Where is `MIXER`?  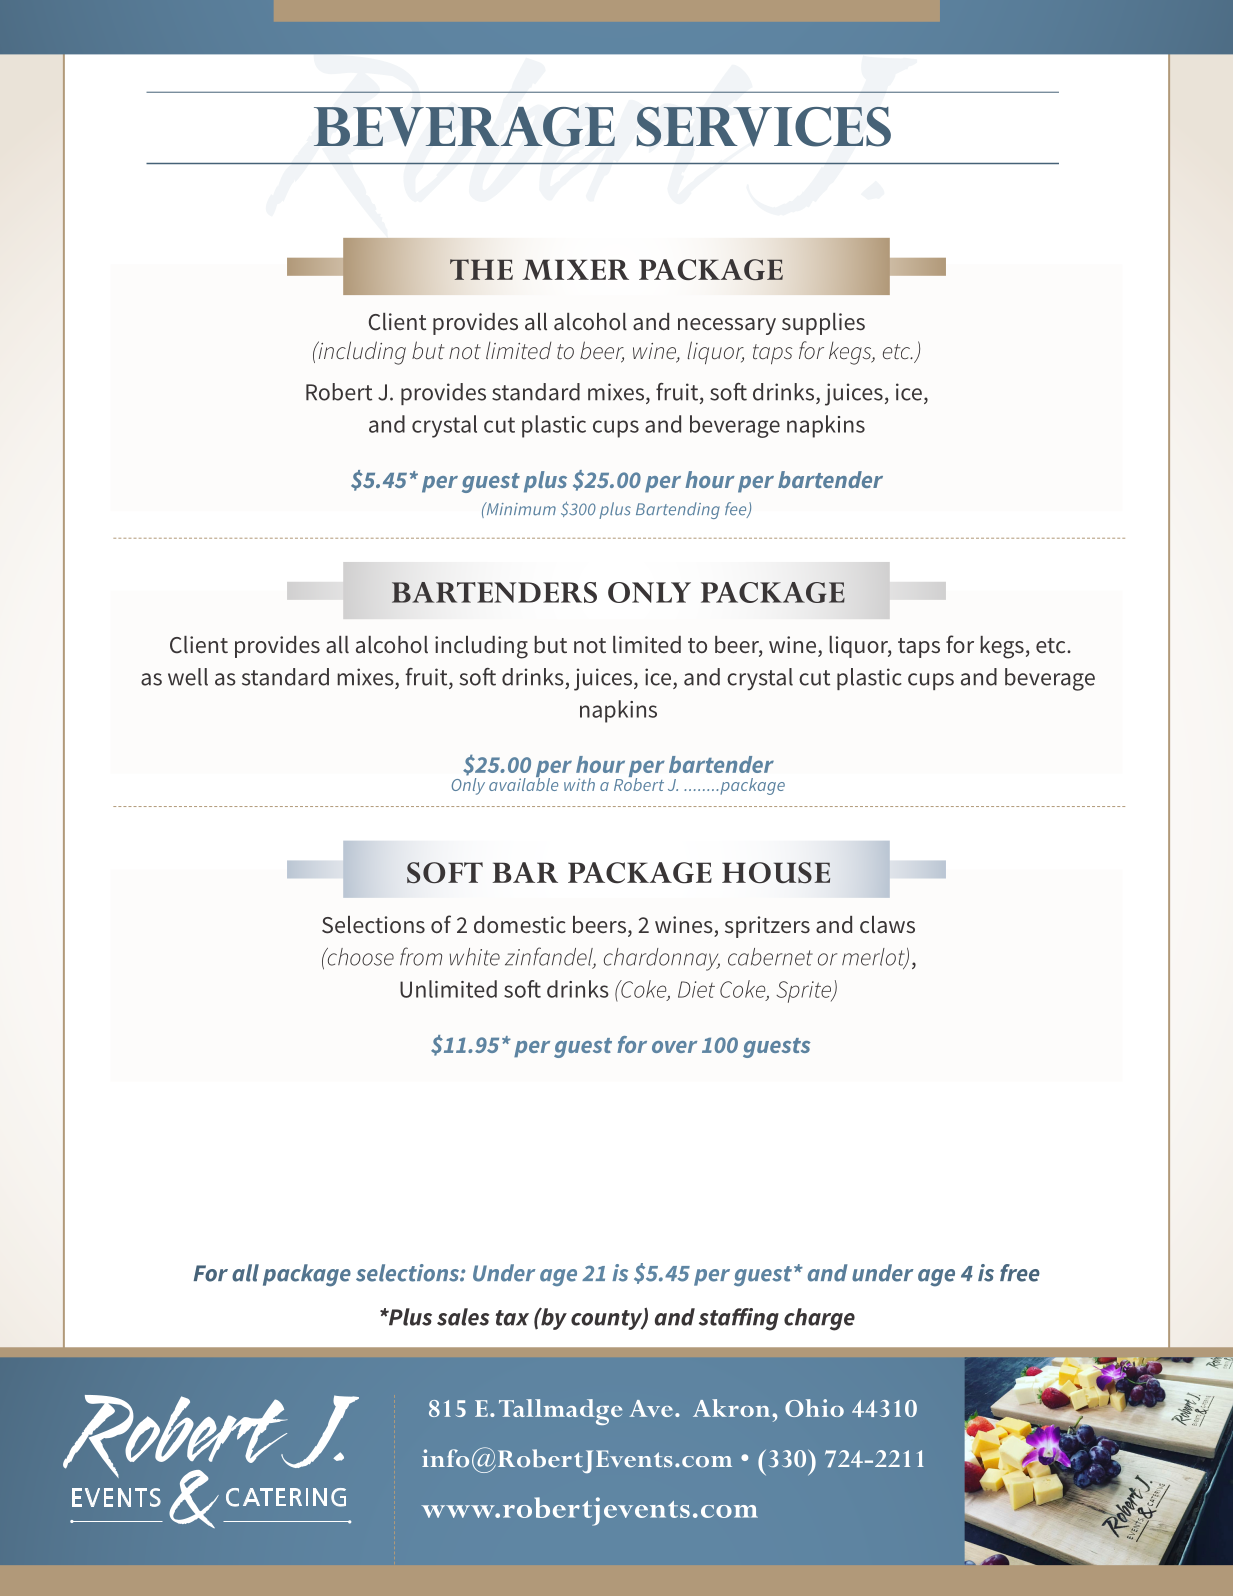 MIXER is located at coordinates (575, 269).
